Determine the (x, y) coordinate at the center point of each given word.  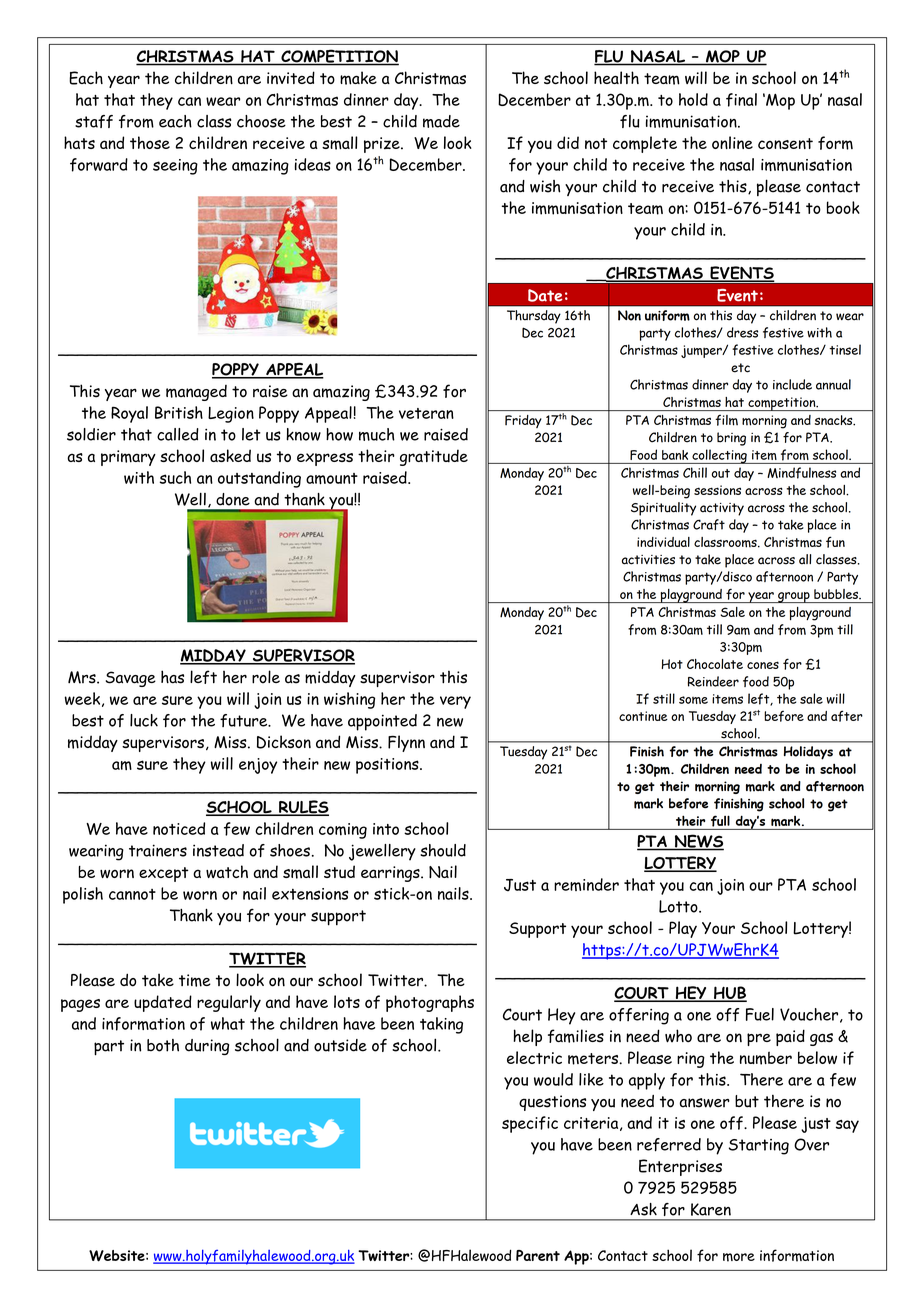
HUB (729, 994)
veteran (426, 413)
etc (740, 368)
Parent (538, 1255)
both (163, 1045)
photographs (430, 1003)
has (172, 677)
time (195, 980)
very (455, 702)
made (441, 121)
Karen (711, 1209)
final (741, 100)
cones (763, 665)
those (150, 142)
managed (196, 393)
